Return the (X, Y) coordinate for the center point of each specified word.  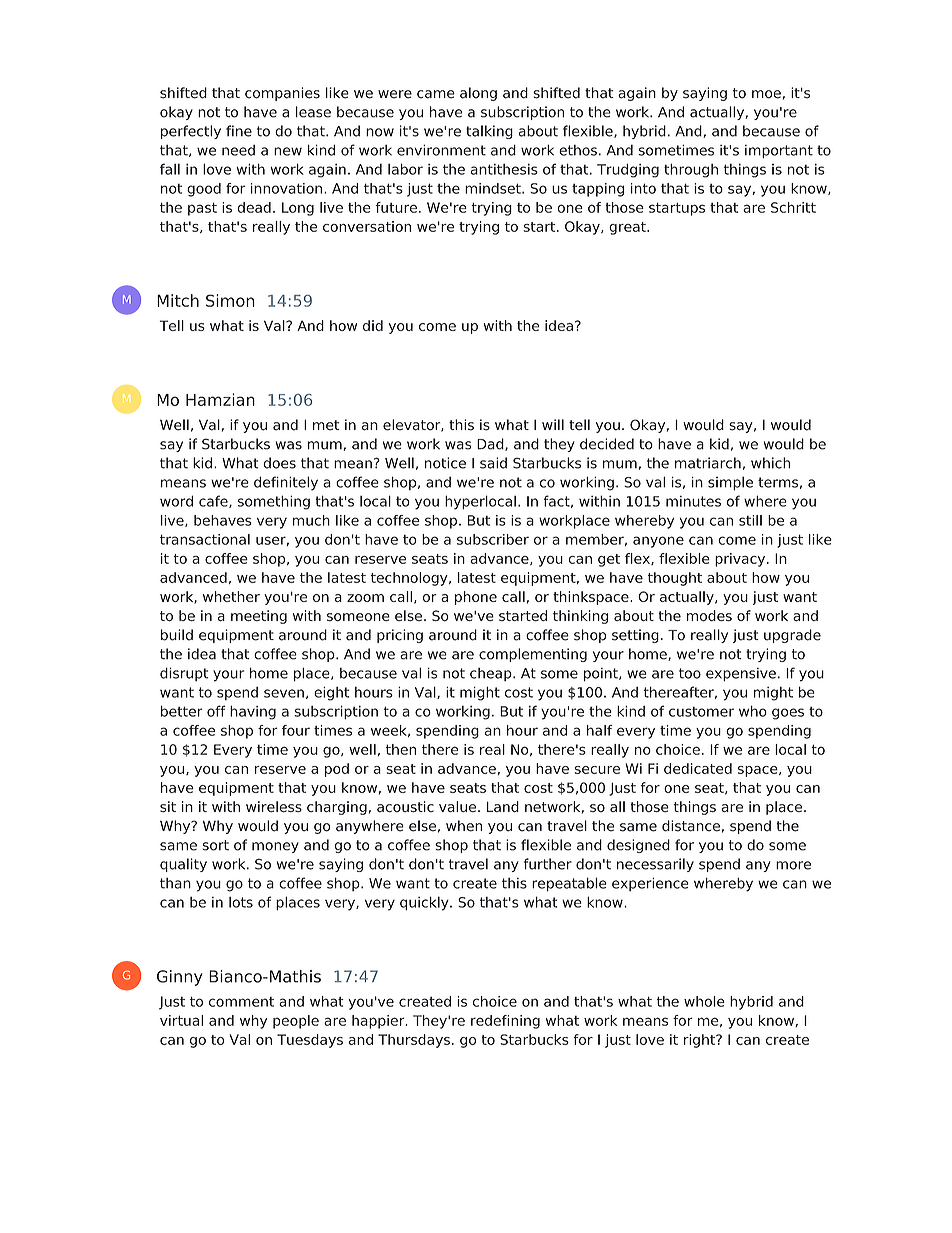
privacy (741, 560)
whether (231, 596)
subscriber (493, 539)
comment (241, 1002)
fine (239, 131)
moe (766, 94)
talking (489, 132)
